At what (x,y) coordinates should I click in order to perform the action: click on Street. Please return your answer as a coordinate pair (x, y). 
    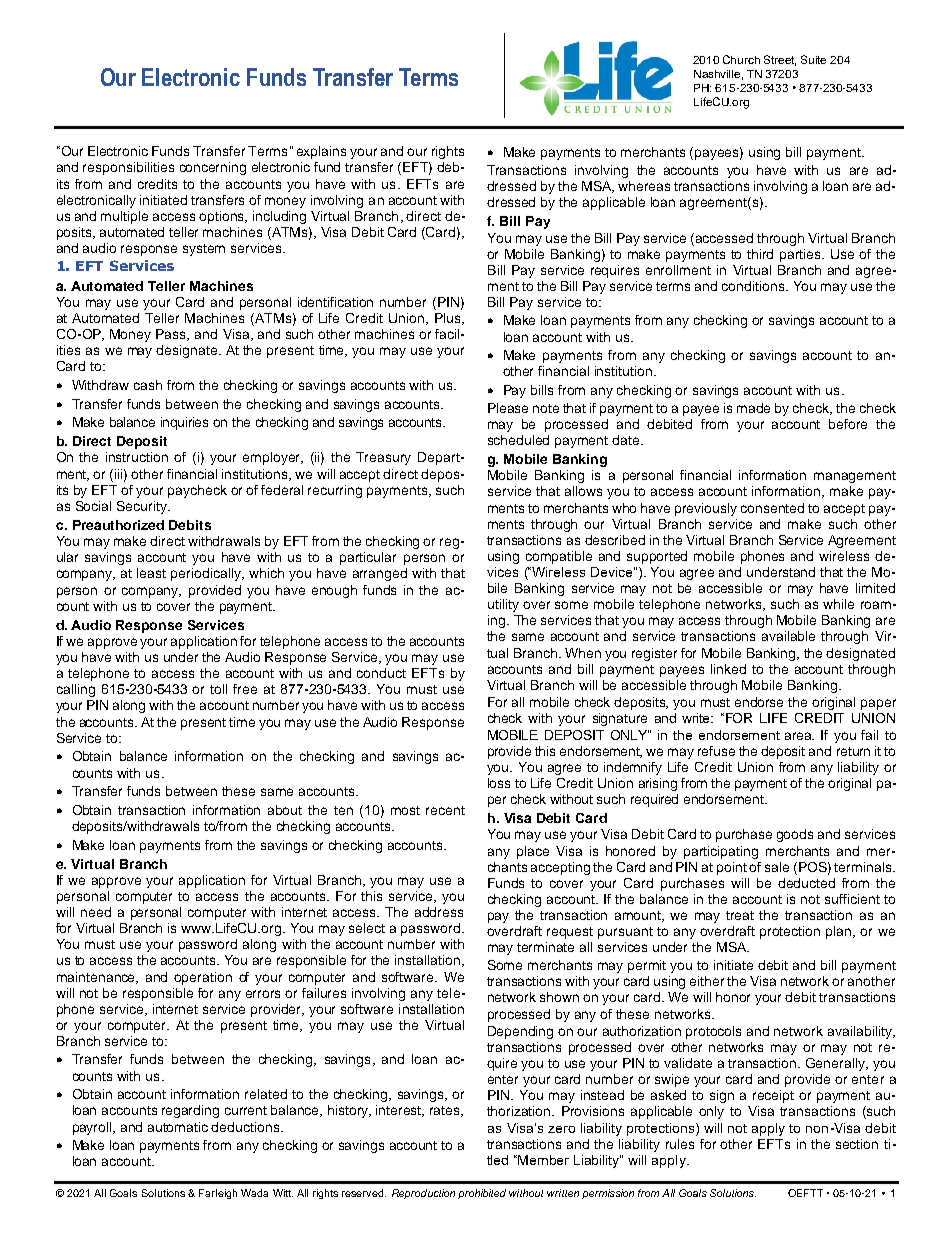
    Looking at the image, I should click on (780, 60).
